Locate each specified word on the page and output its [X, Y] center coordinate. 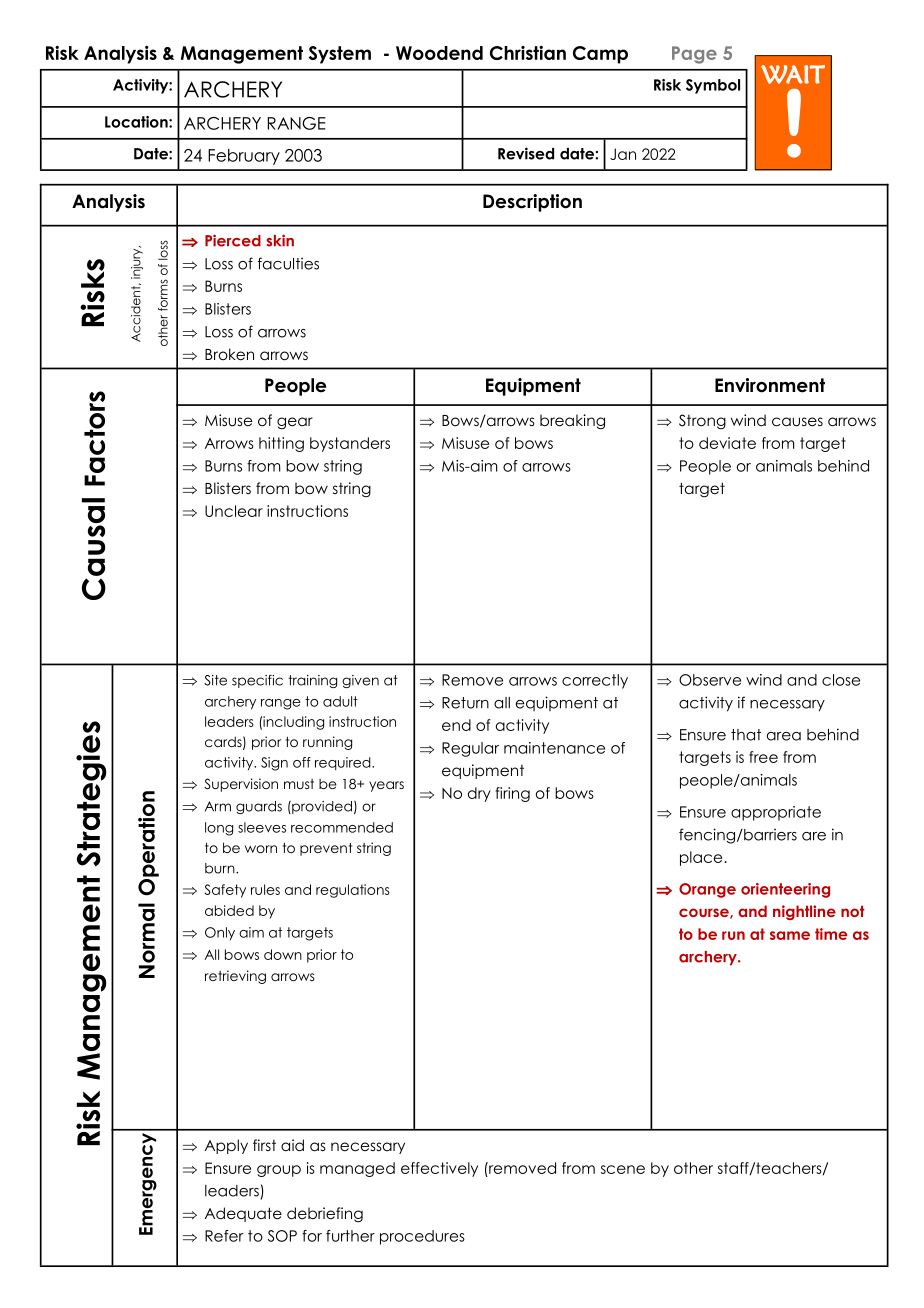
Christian [528, 53]
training [312, 681]
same [790, 935]
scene [623, 1169]
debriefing [325, 1214]
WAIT [793, 74]
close [841, 680]
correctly [595, 681]
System [340, 55]
